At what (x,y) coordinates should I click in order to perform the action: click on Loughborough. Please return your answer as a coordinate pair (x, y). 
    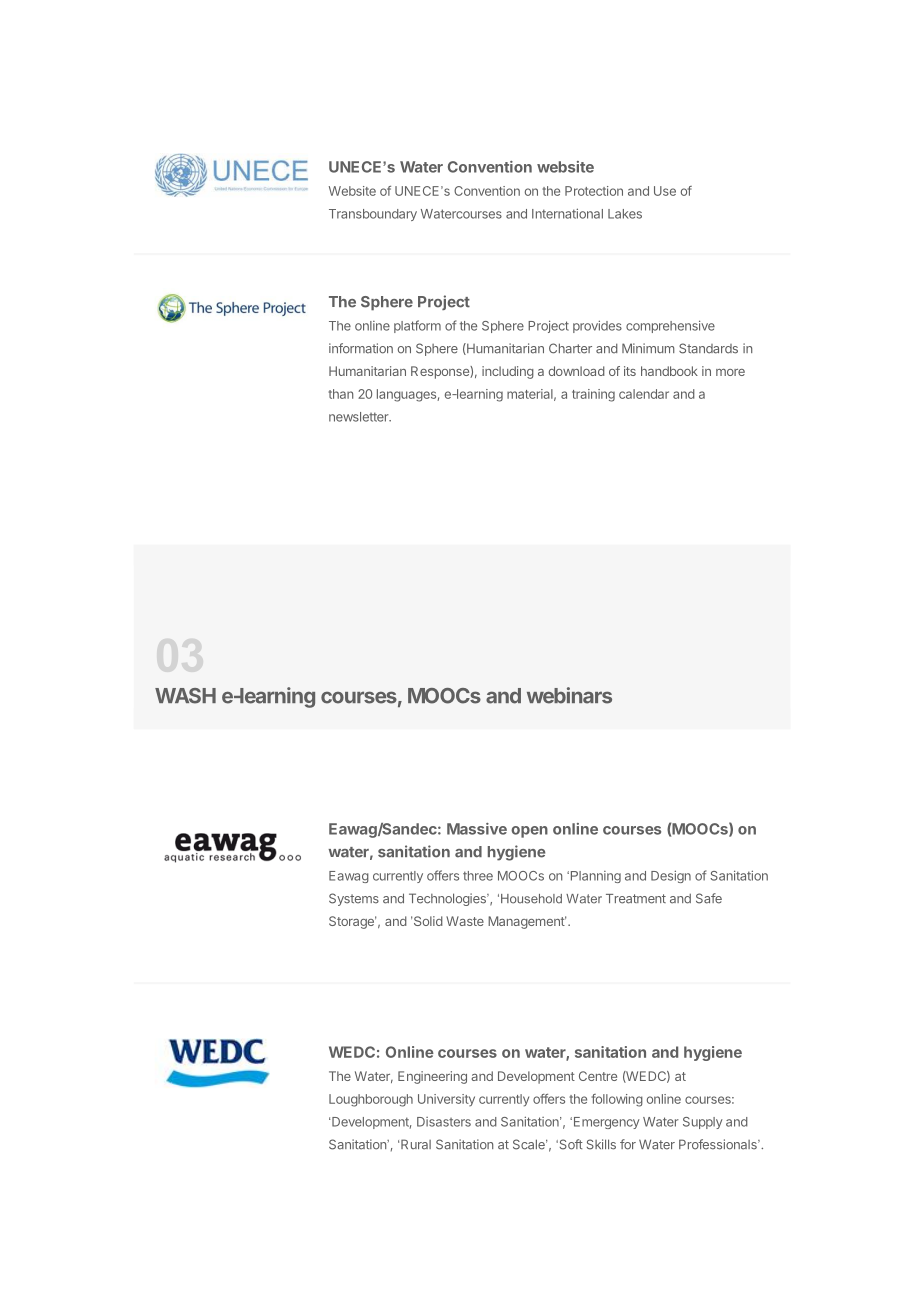
    Looking at the image, I should click on (371, 1100).
